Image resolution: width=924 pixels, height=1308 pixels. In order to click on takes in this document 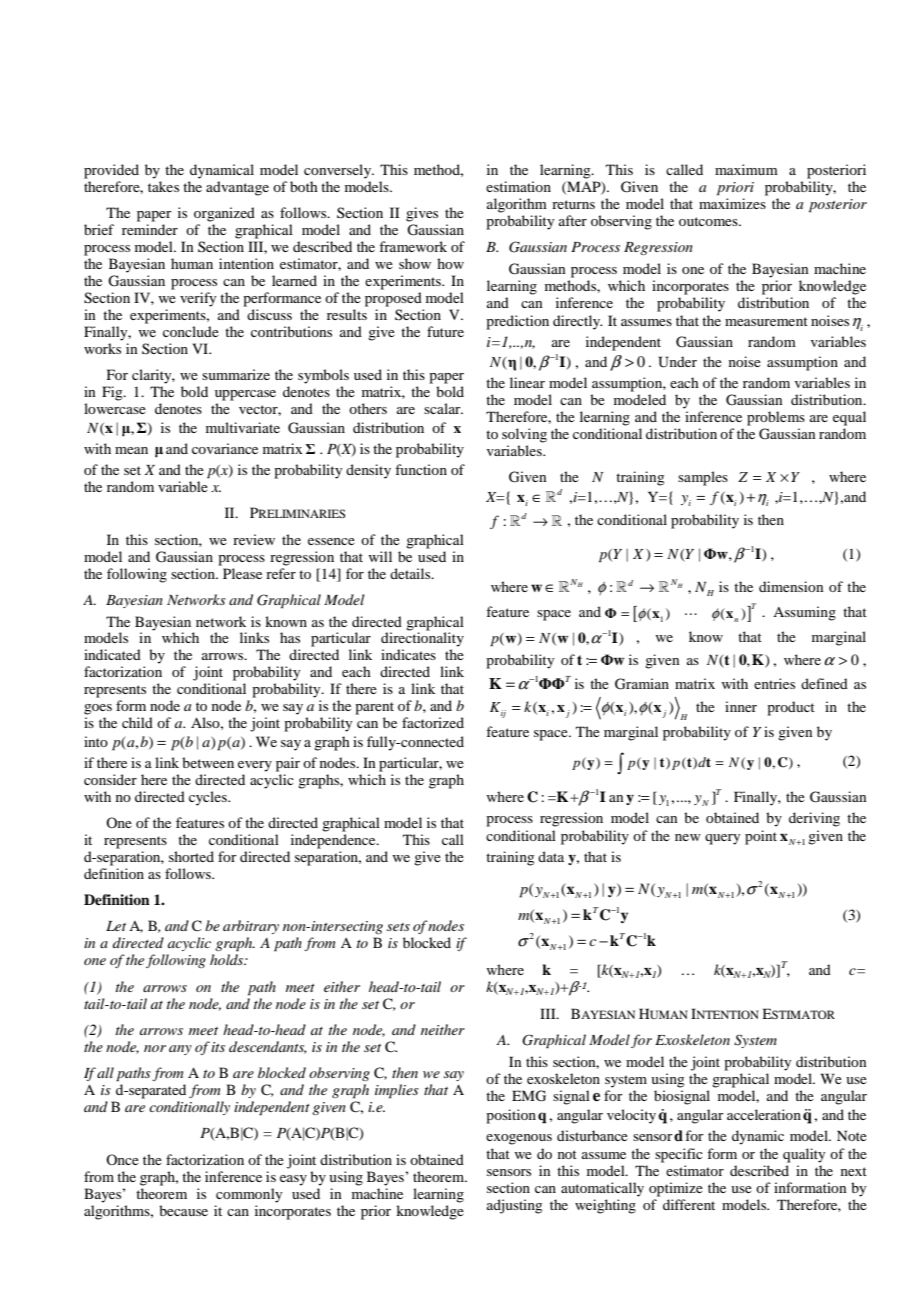, I will do `click(163, 186)`.
